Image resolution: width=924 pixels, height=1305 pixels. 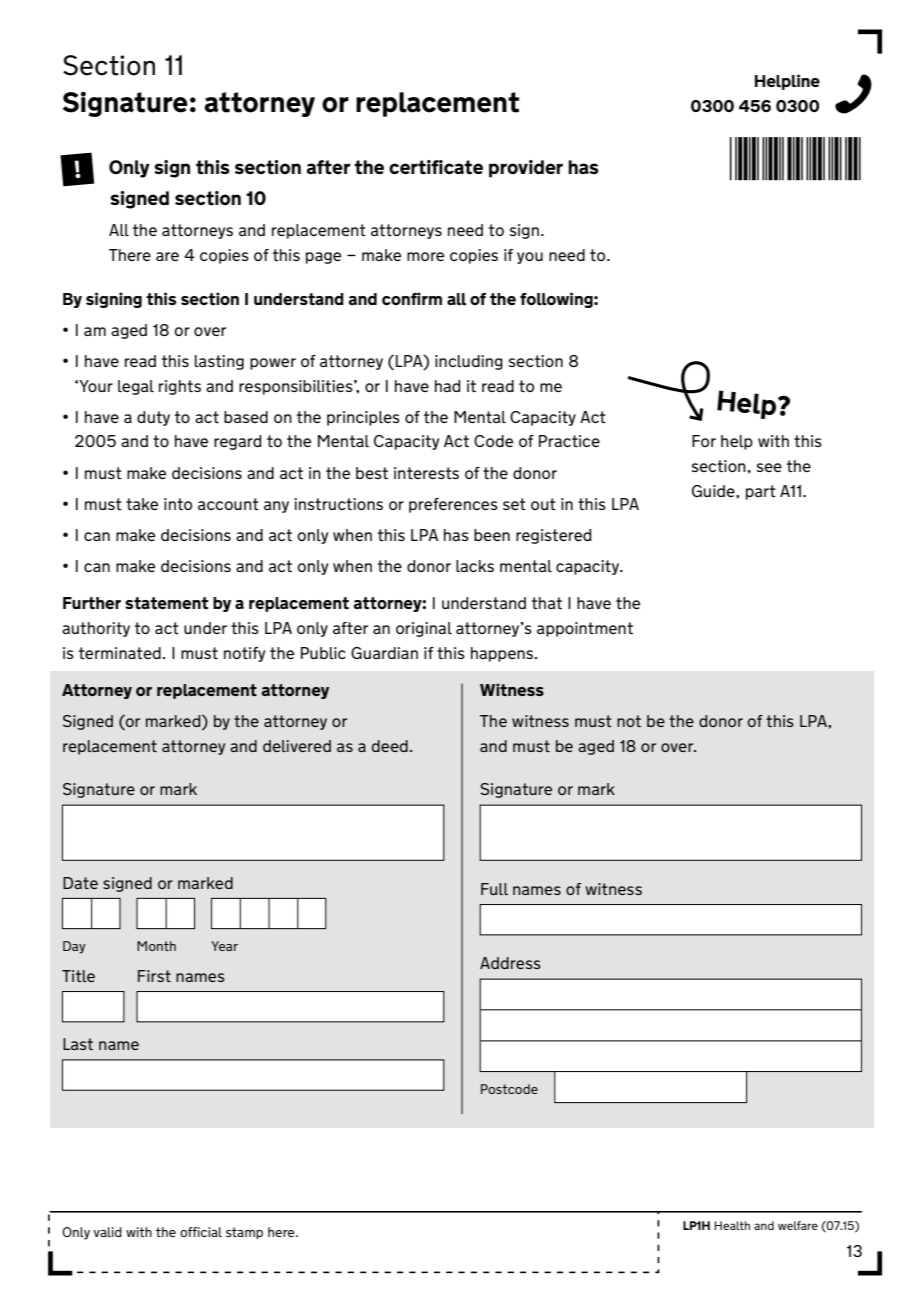 What do you see at coordinates (323, 258) in the screenshot?
I see `page` at bounding box center [323, 258].
